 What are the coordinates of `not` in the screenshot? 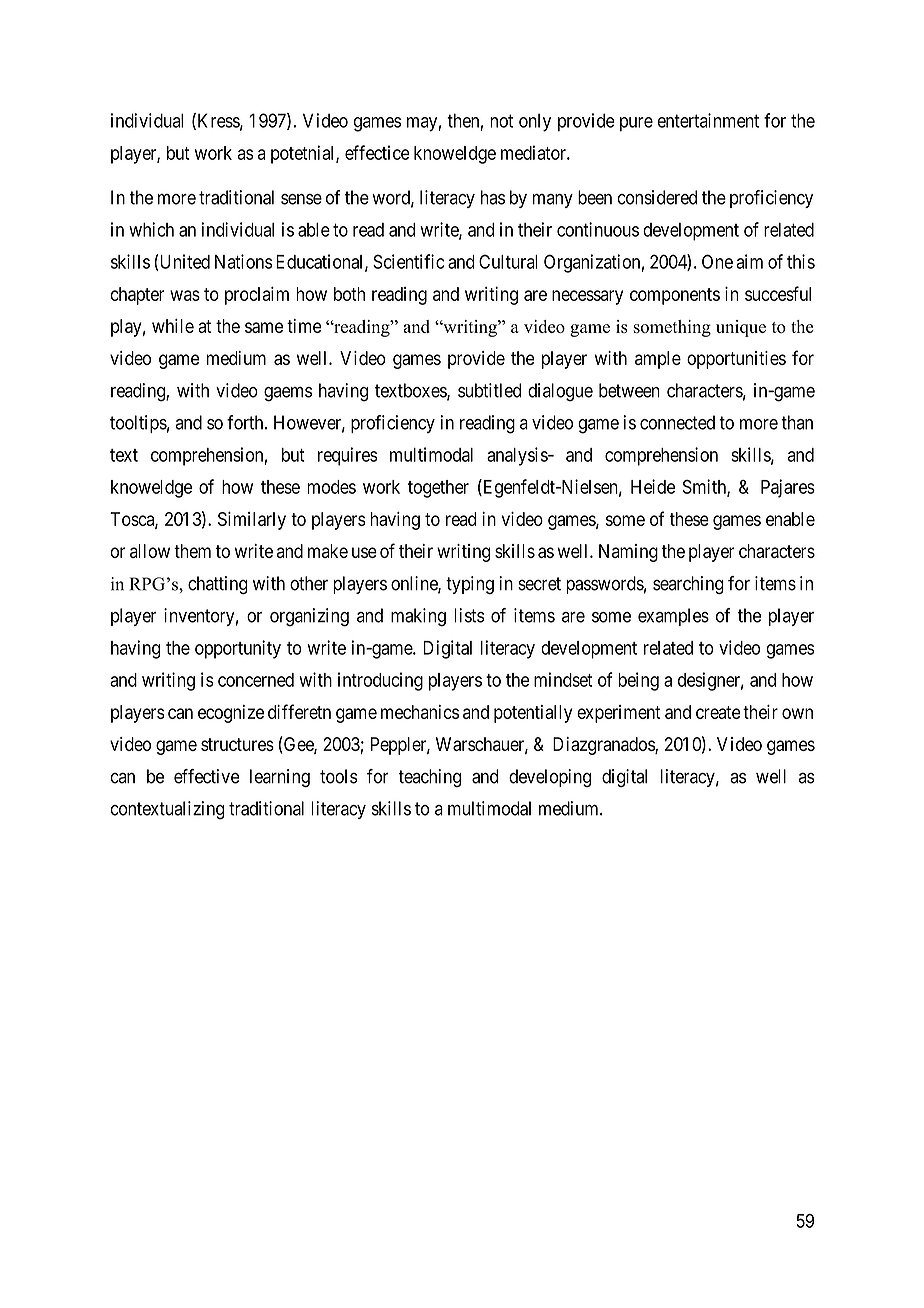 It's located at (501, 121).
